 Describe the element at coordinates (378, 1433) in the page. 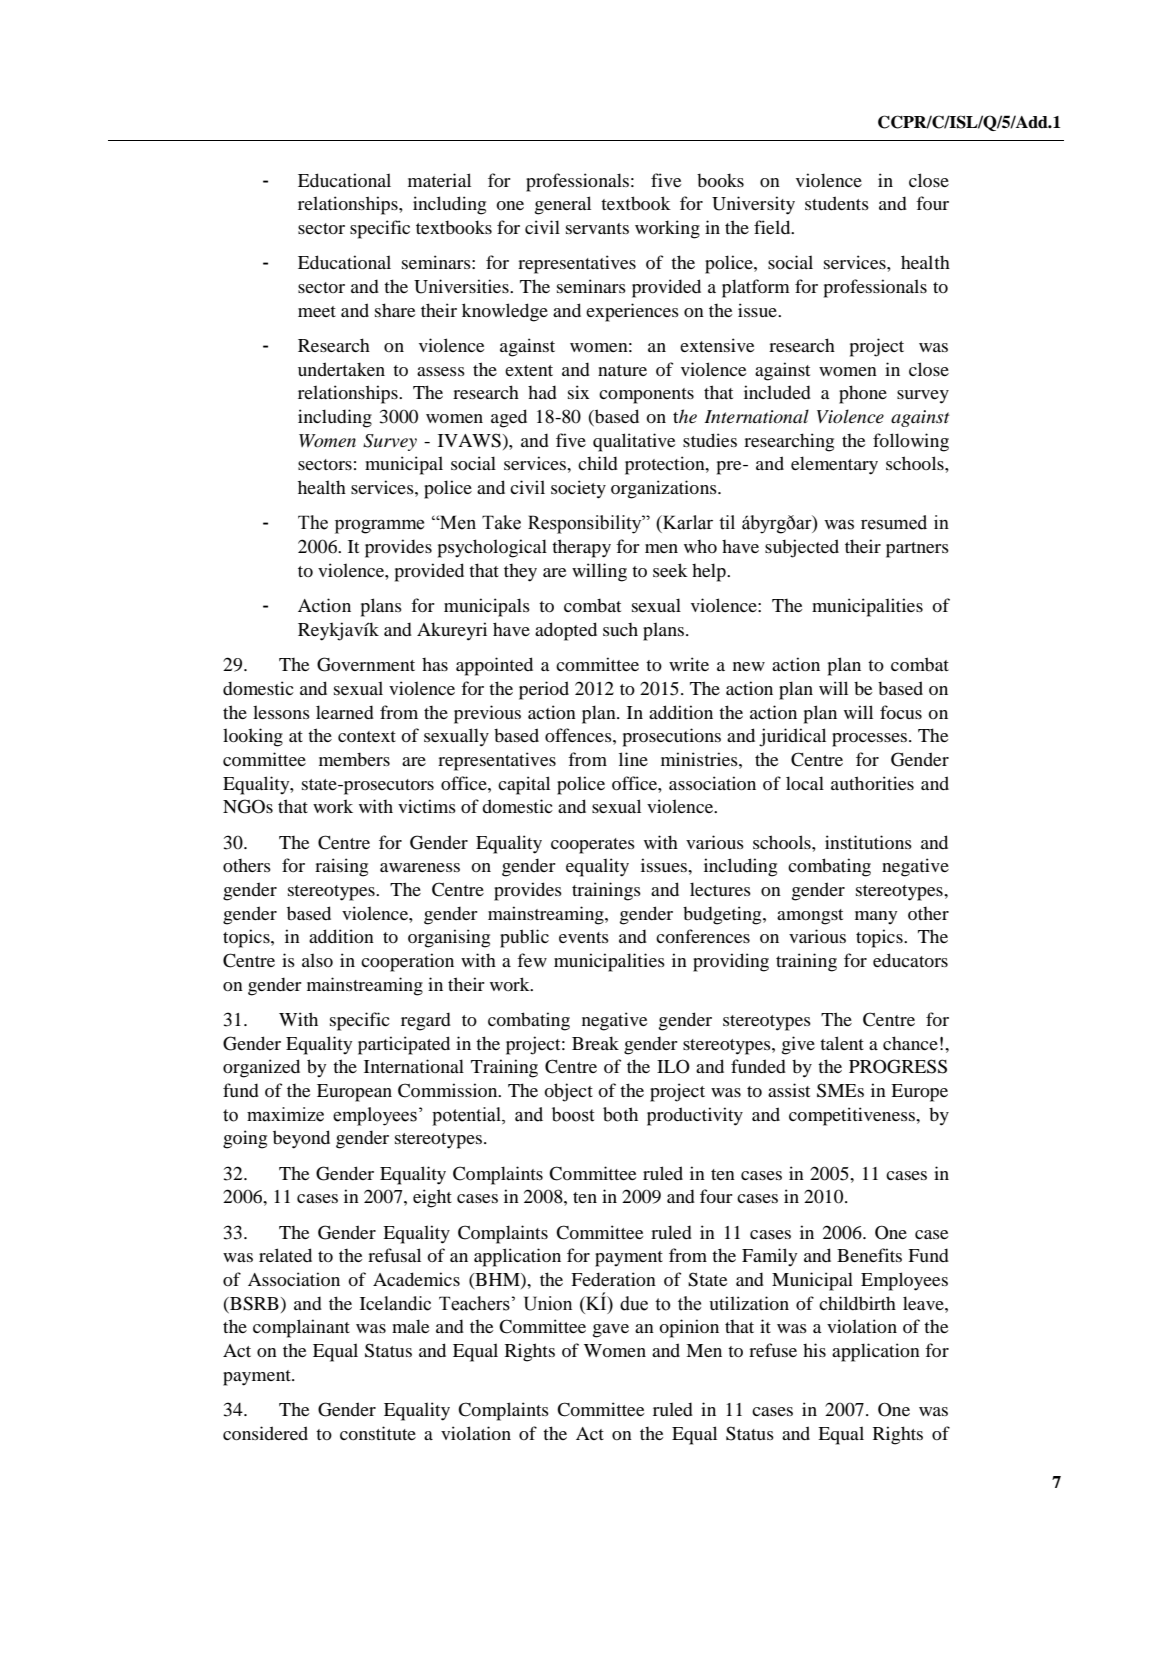

I see `constitute` at that location.
